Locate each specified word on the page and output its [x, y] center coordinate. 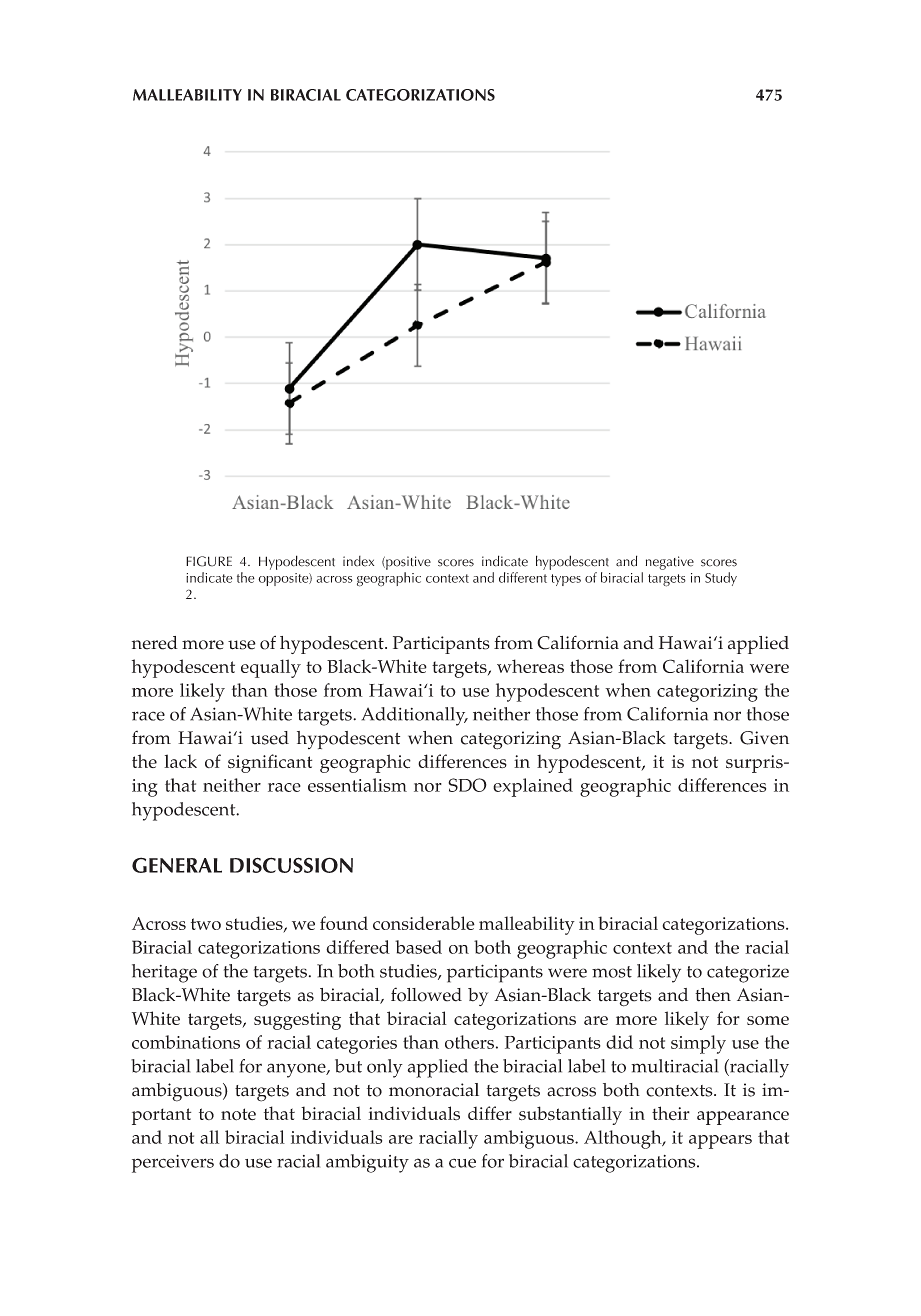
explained [533, 787]
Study [721, 579]
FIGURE [209, 561]
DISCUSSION [291, 865]
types [566, 580]
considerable [424, 923]
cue [462, 1163]
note [238, 1114]
